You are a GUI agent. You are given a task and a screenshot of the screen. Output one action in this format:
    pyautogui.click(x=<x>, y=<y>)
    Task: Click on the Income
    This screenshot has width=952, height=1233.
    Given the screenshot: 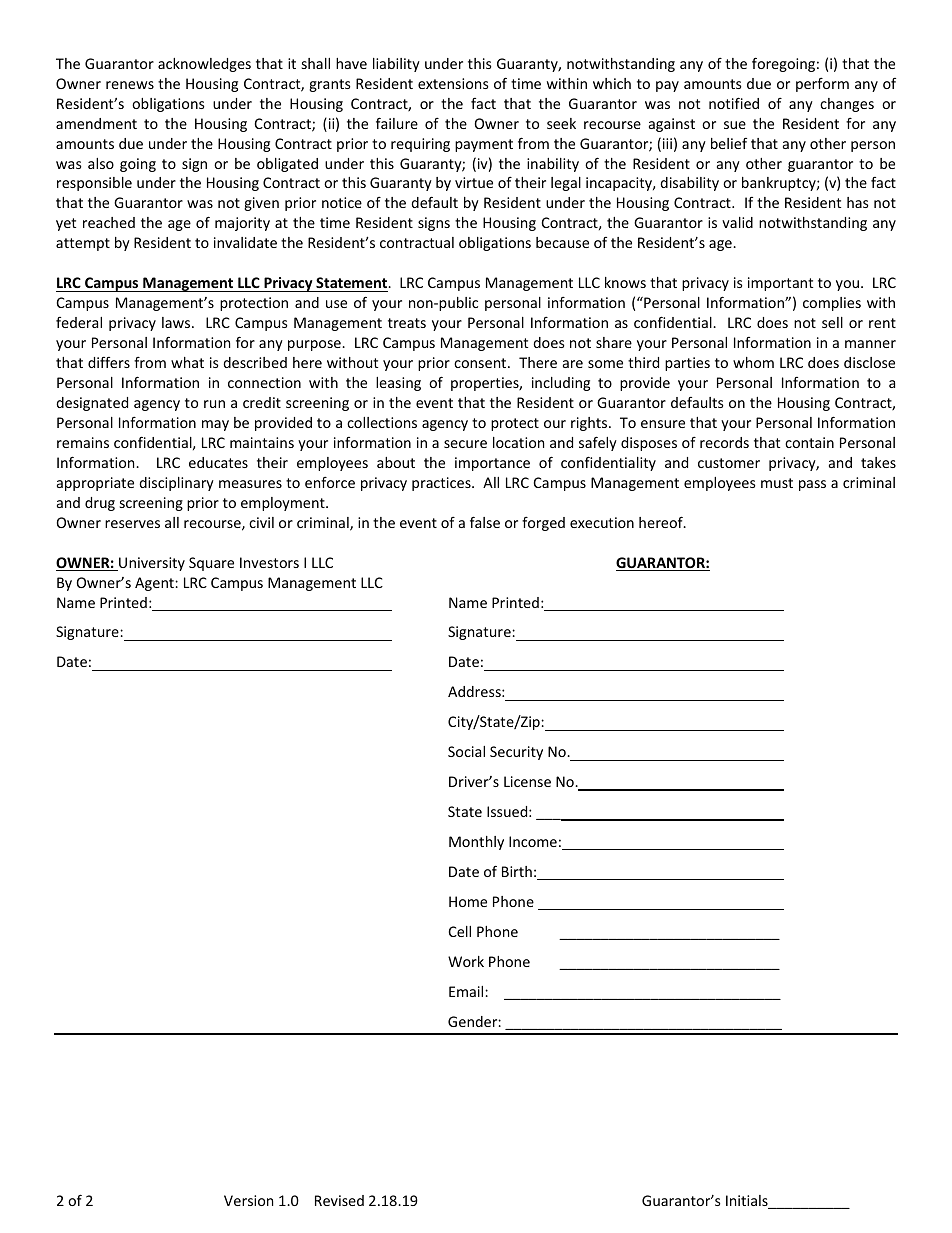 What is the action you would take?
    pyautogui.click(x=533, y=841)
